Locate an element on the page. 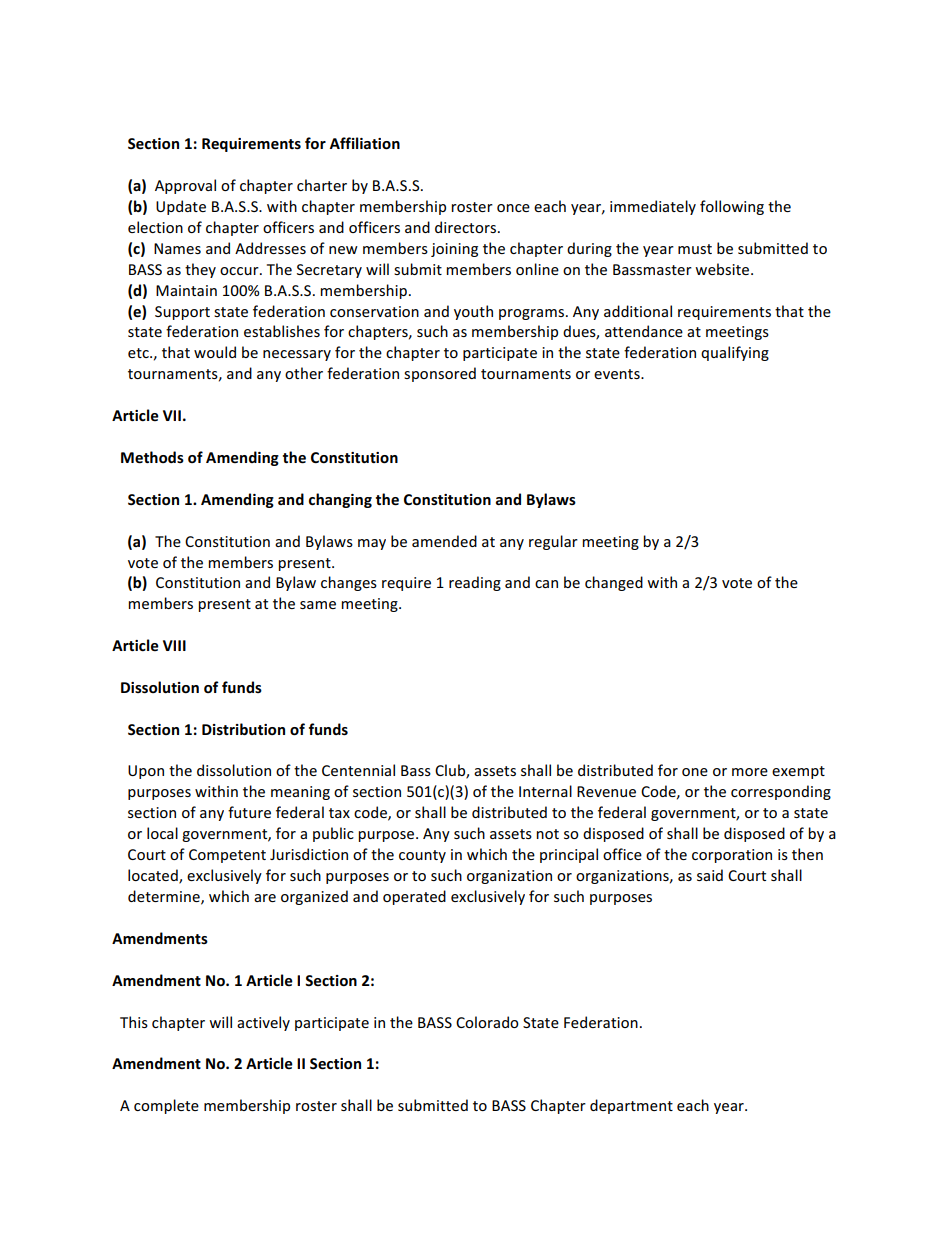  following is located at coordinates (732, 207).
